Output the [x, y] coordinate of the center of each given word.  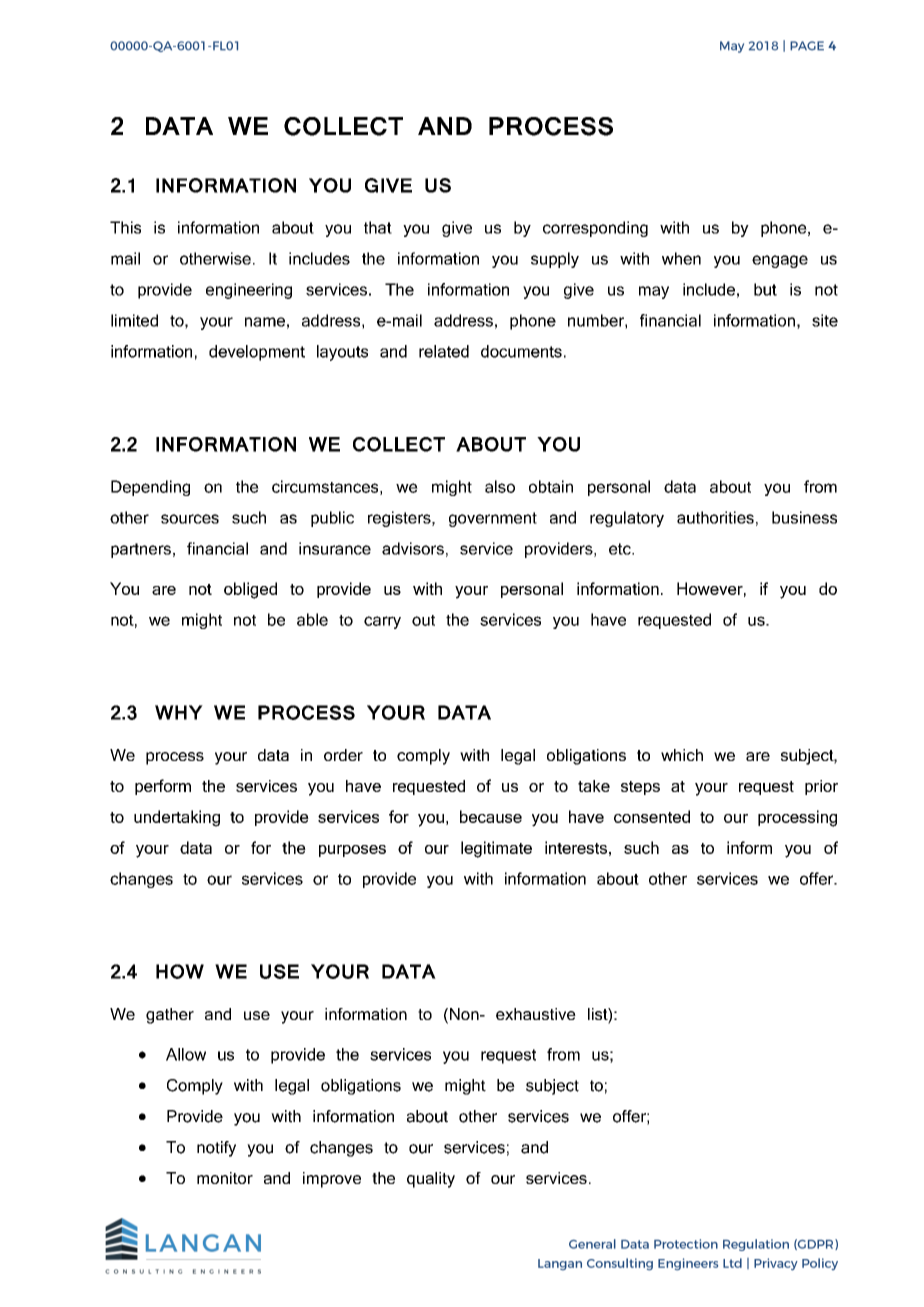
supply [555, 260]
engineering [249, 291]
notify [216, 1149]
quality [431, 1180]
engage [780, 261]
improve [332, 1180]
